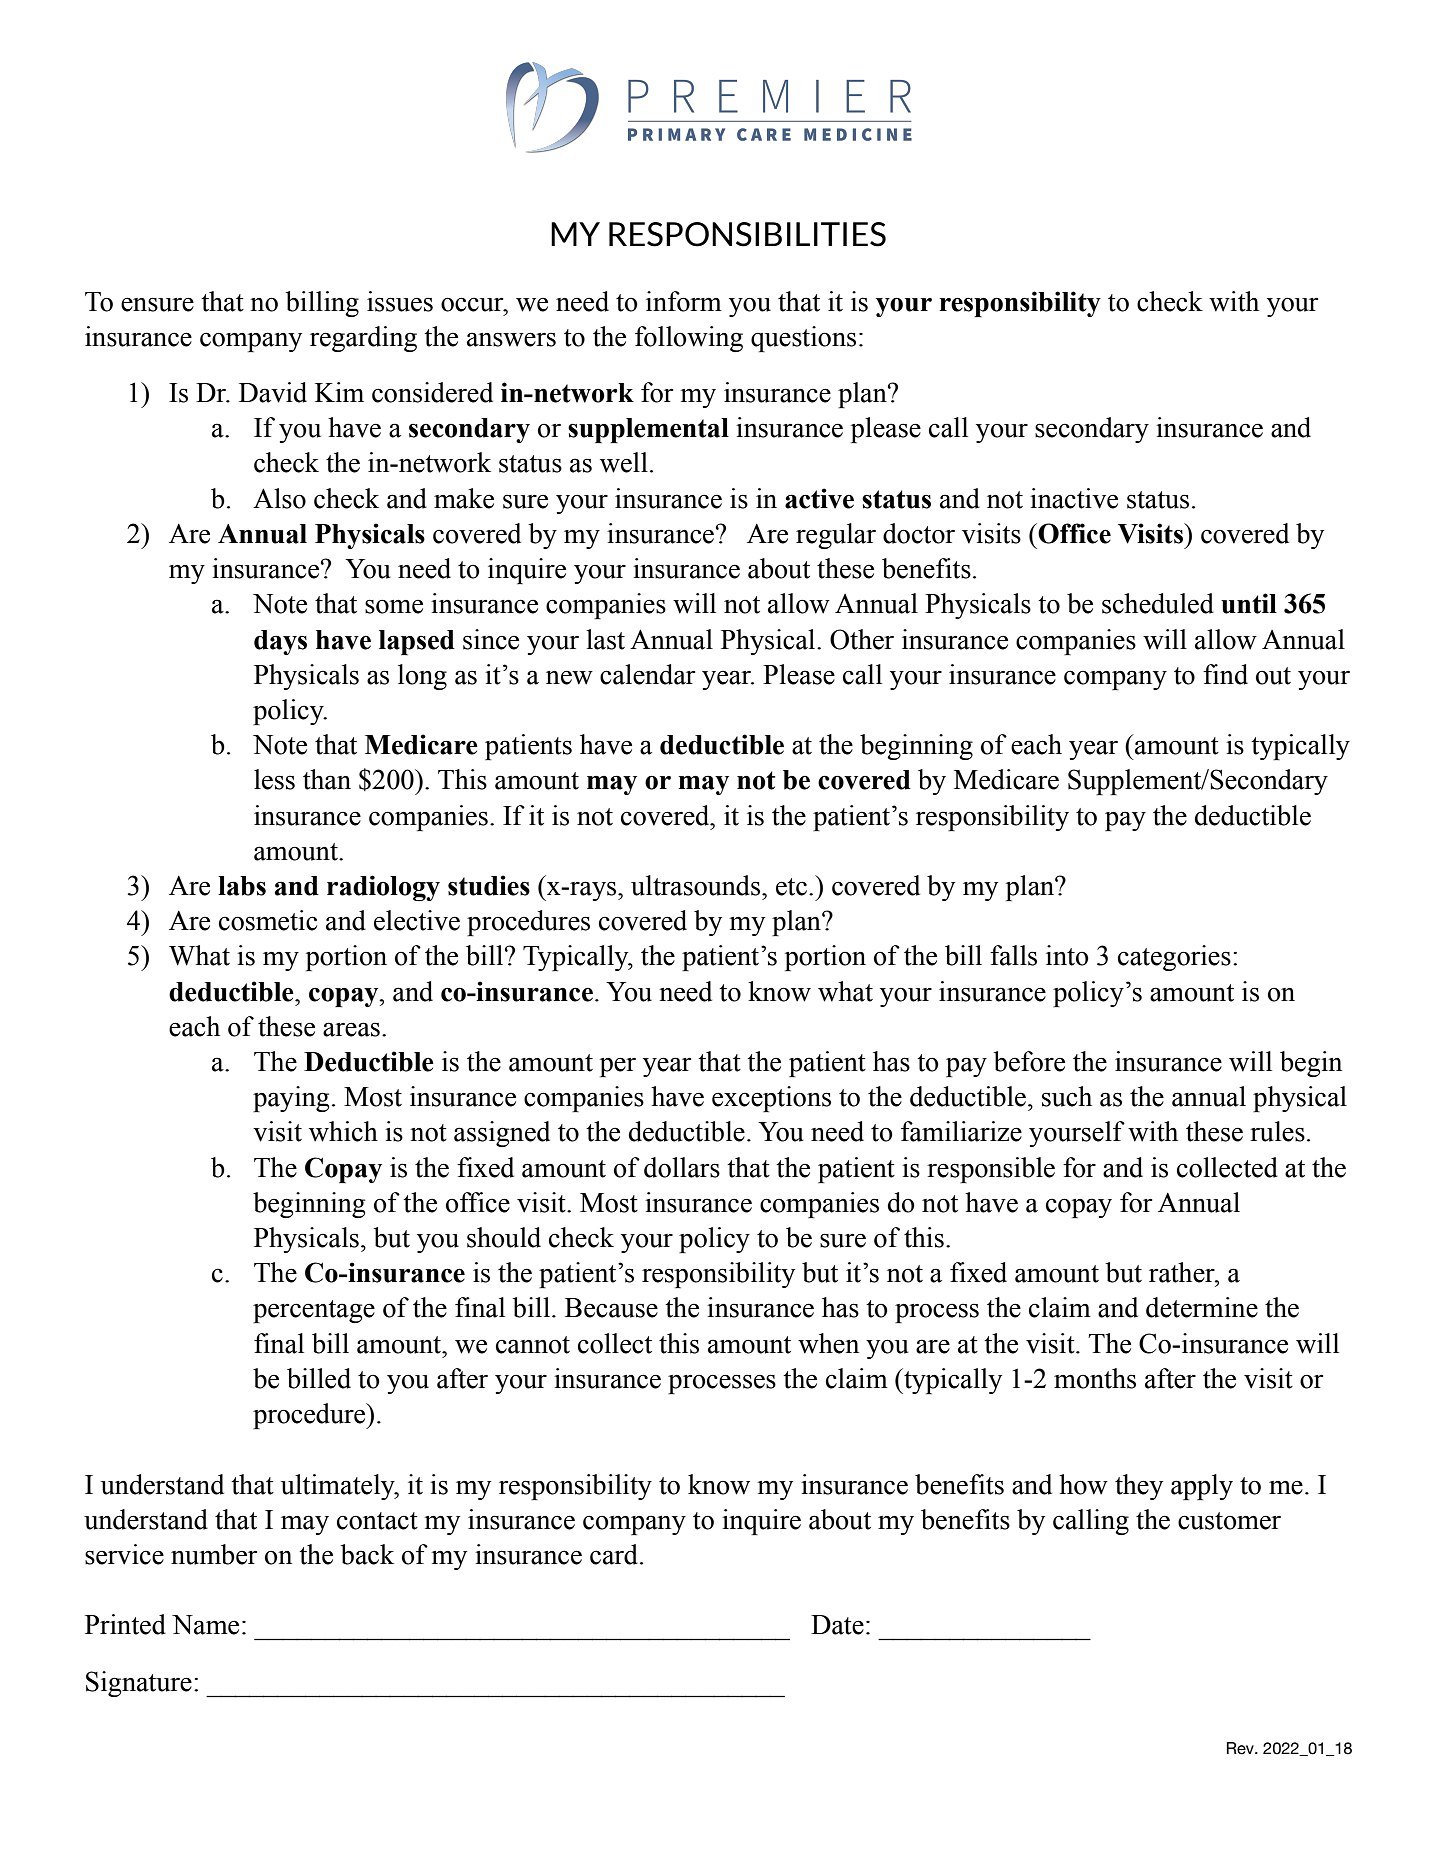 Image resolution: width=1436 pixels, height=1859 pixels. What do you see at coordinates (363, 339) in the image?
I see `regarding` at bounding box center [363, 339].
